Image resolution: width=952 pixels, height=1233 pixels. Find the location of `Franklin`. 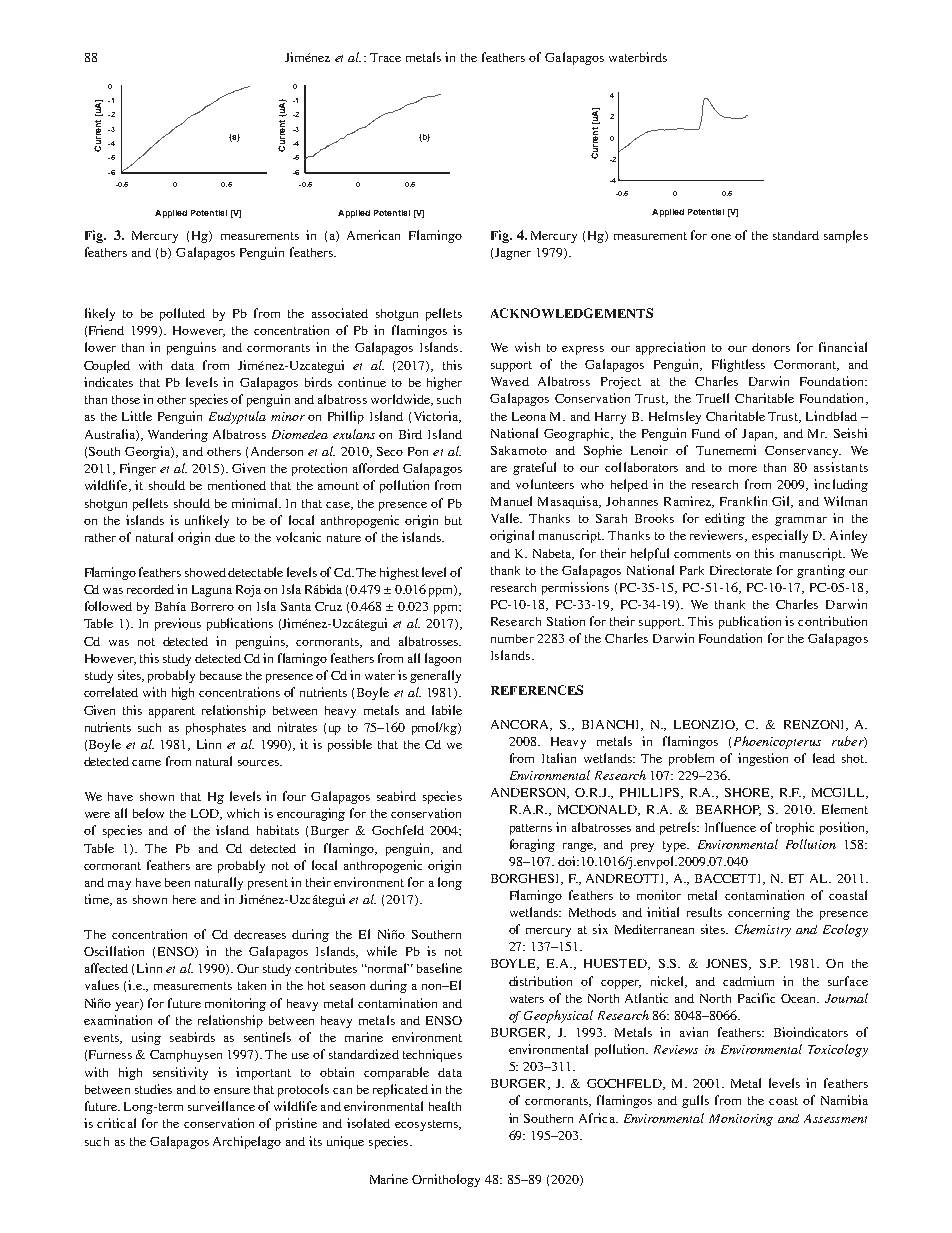

Franklin is located at coordinates (743, 501).
